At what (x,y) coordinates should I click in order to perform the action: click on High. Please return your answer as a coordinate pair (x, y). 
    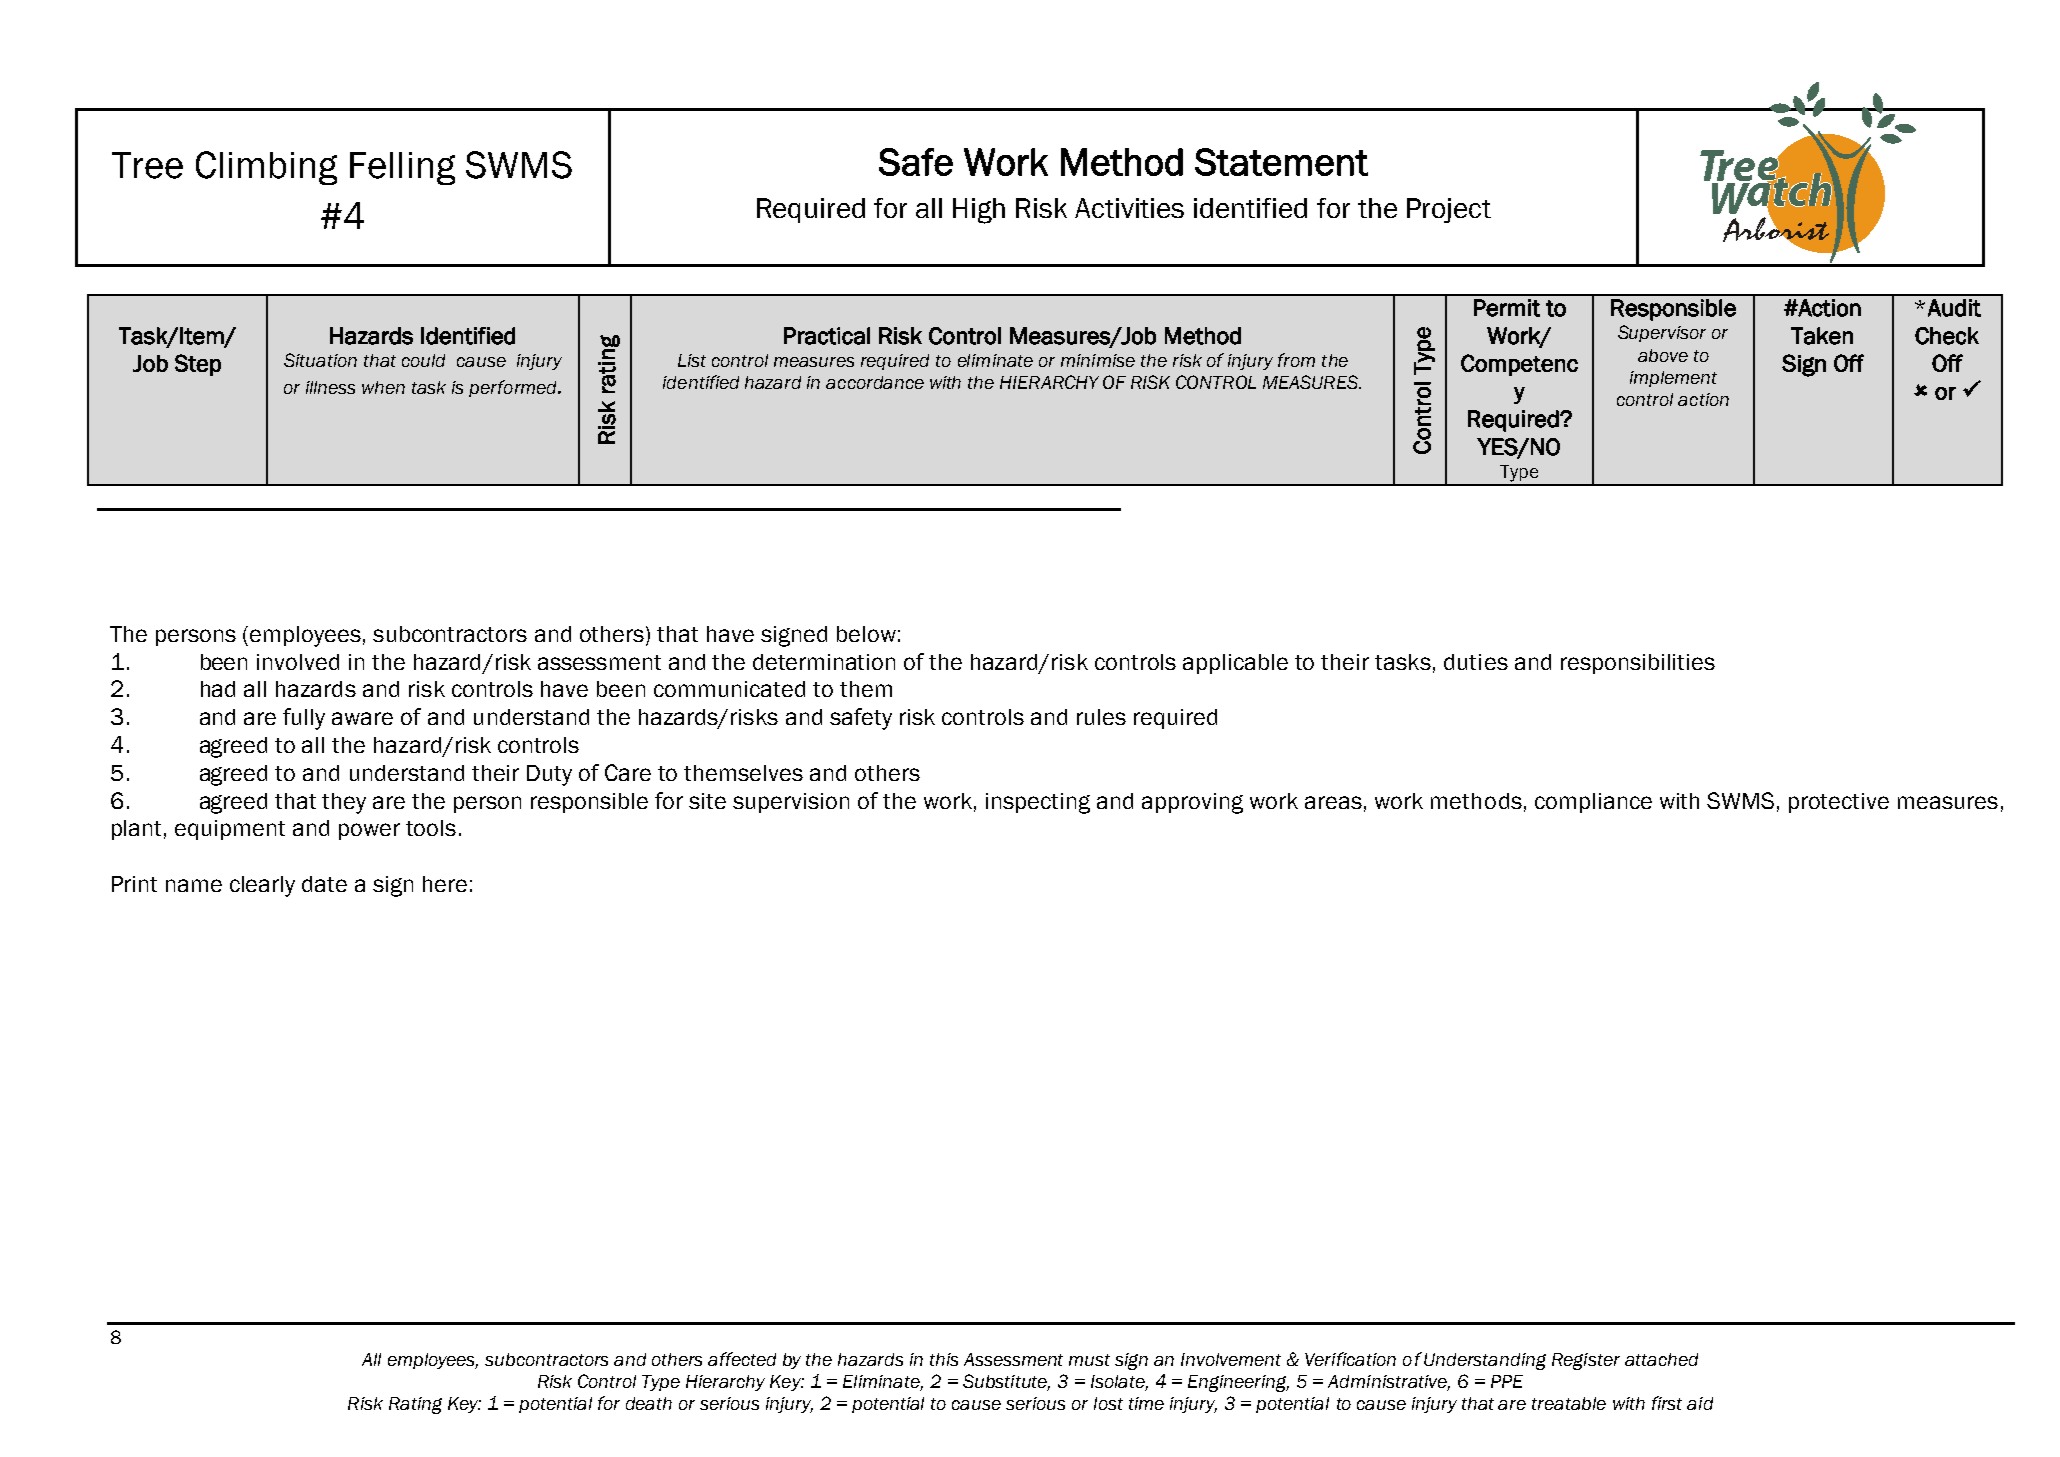
    Looking at the image, I should click on (979, 211).
